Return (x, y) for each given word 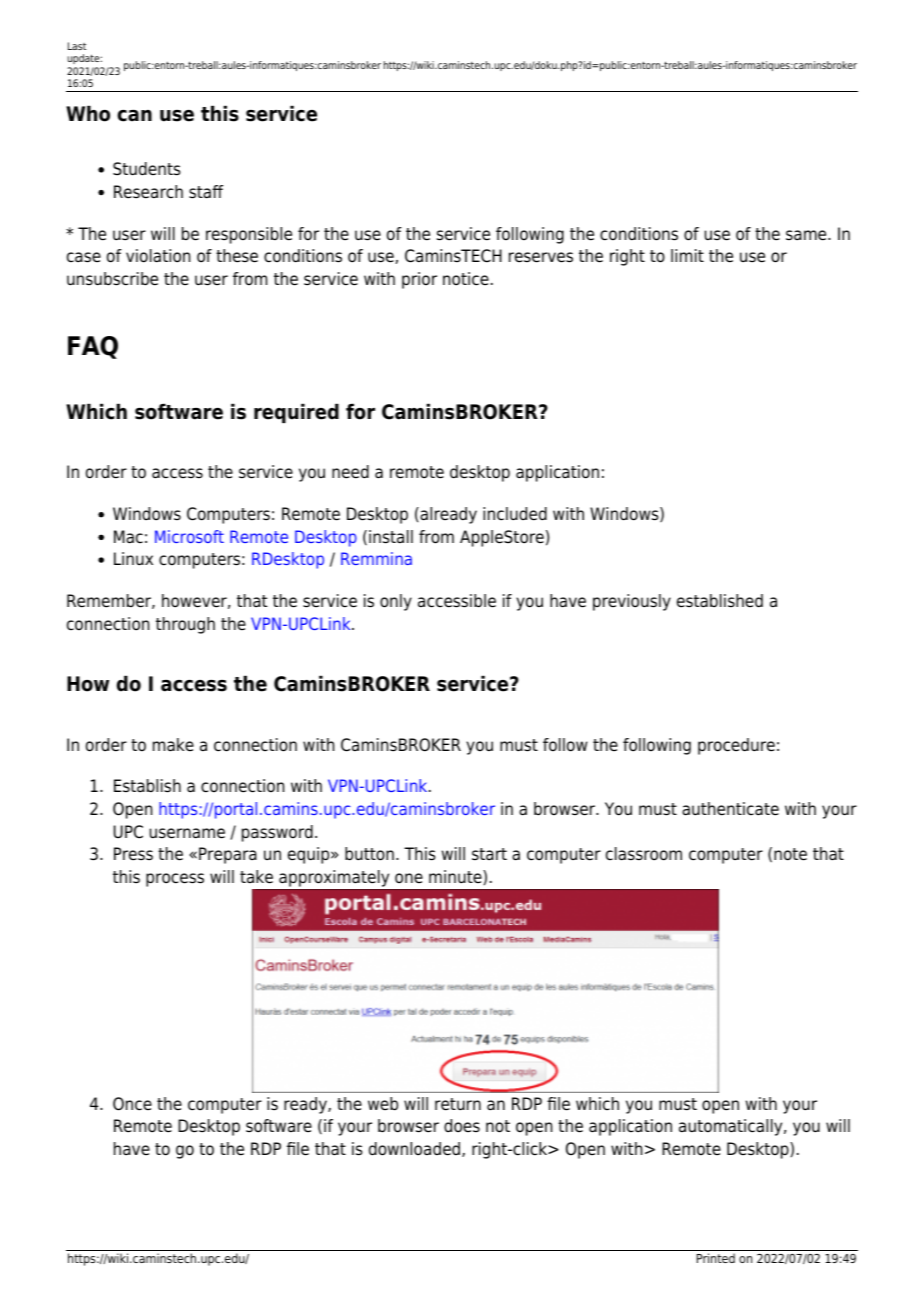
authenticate (730, 809)
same (807, 235)
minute (456, 877)
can (134, 116)
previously (632, 602)
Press (133, 854)
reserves (541, 257)
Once (132, 1104)
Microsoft (189, 536)
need (350, 472)
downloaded (416, 1149)
